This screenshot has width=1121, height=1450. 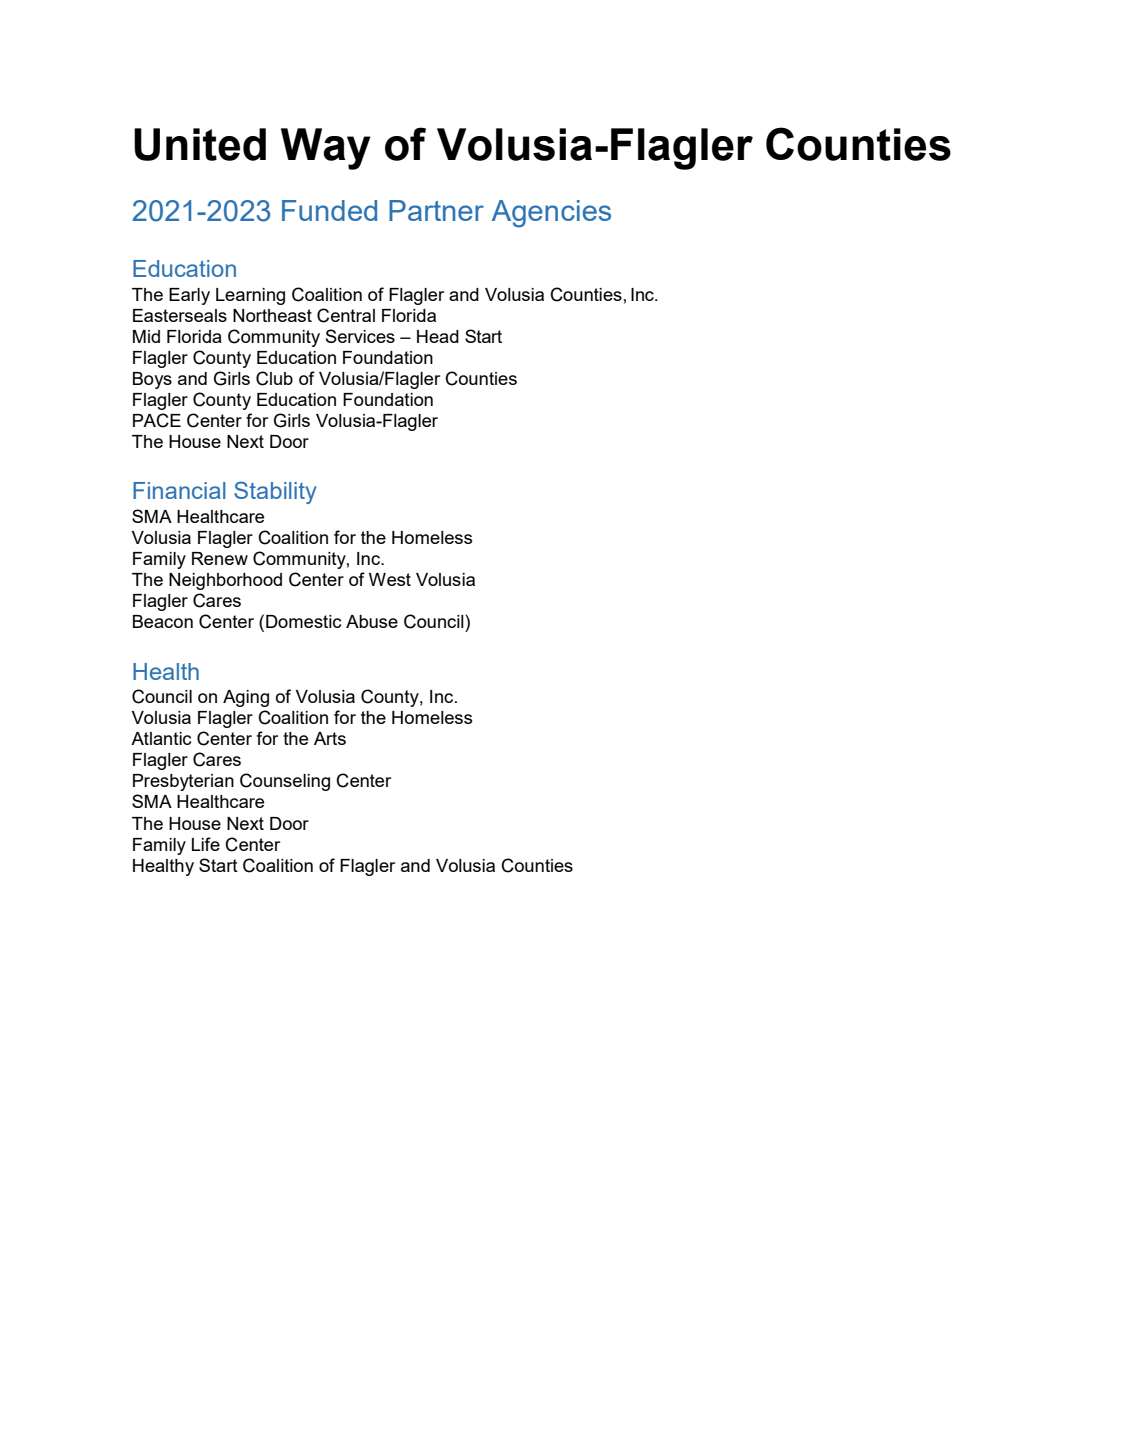 What do you see at coordinates (390, 579) in the screenshot?
I see `West` at bounding box center [390, 579].
